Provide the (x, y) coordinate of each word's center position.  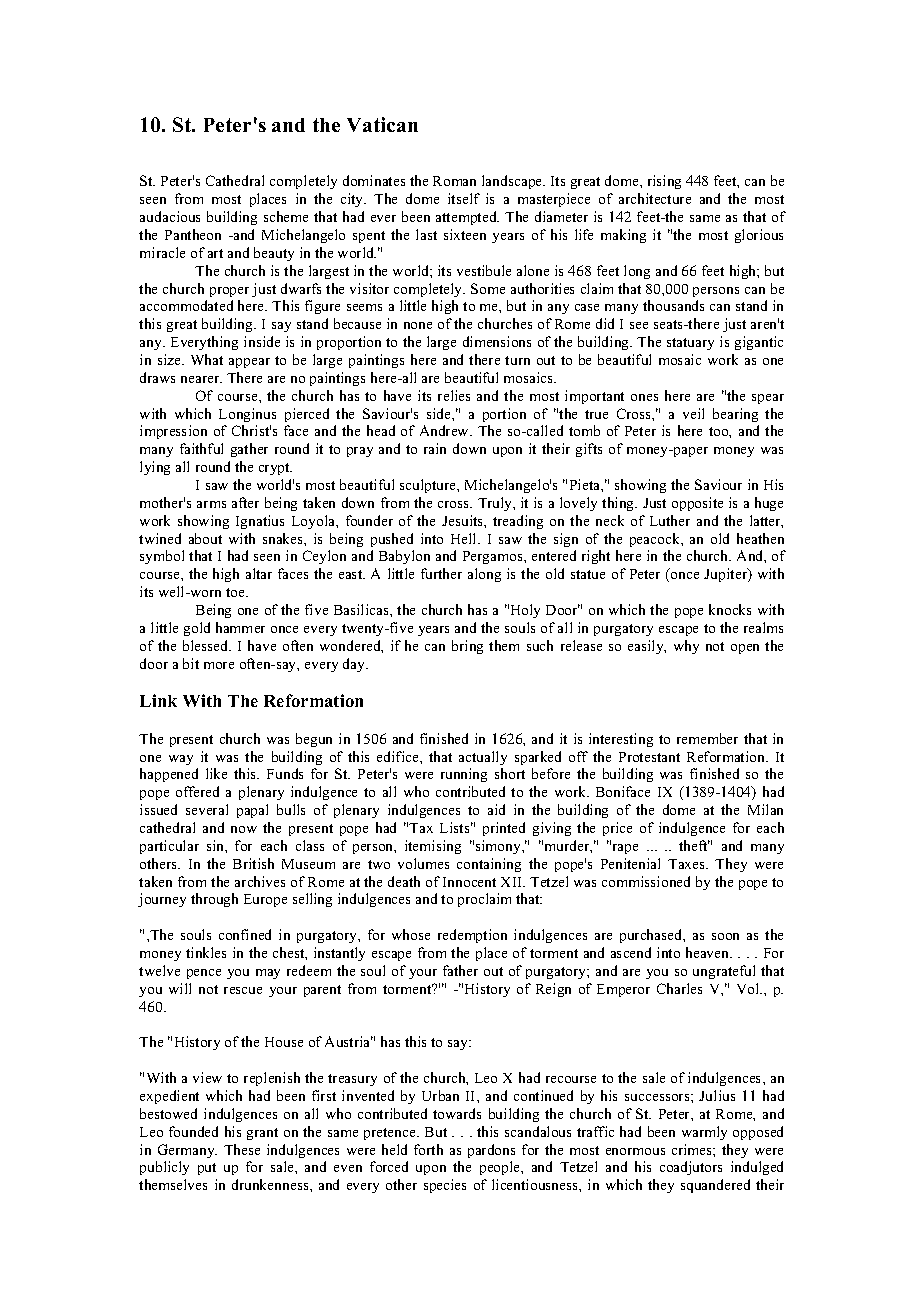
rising (664, 182)
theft (694, 845)
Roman (454, 181)
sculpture (429, 486)
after (245, 502)
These (242, 1149)
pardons (491, 1151)
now (244, 829)
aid (496, 809)
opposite (697, 504)
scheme (286, 216)
